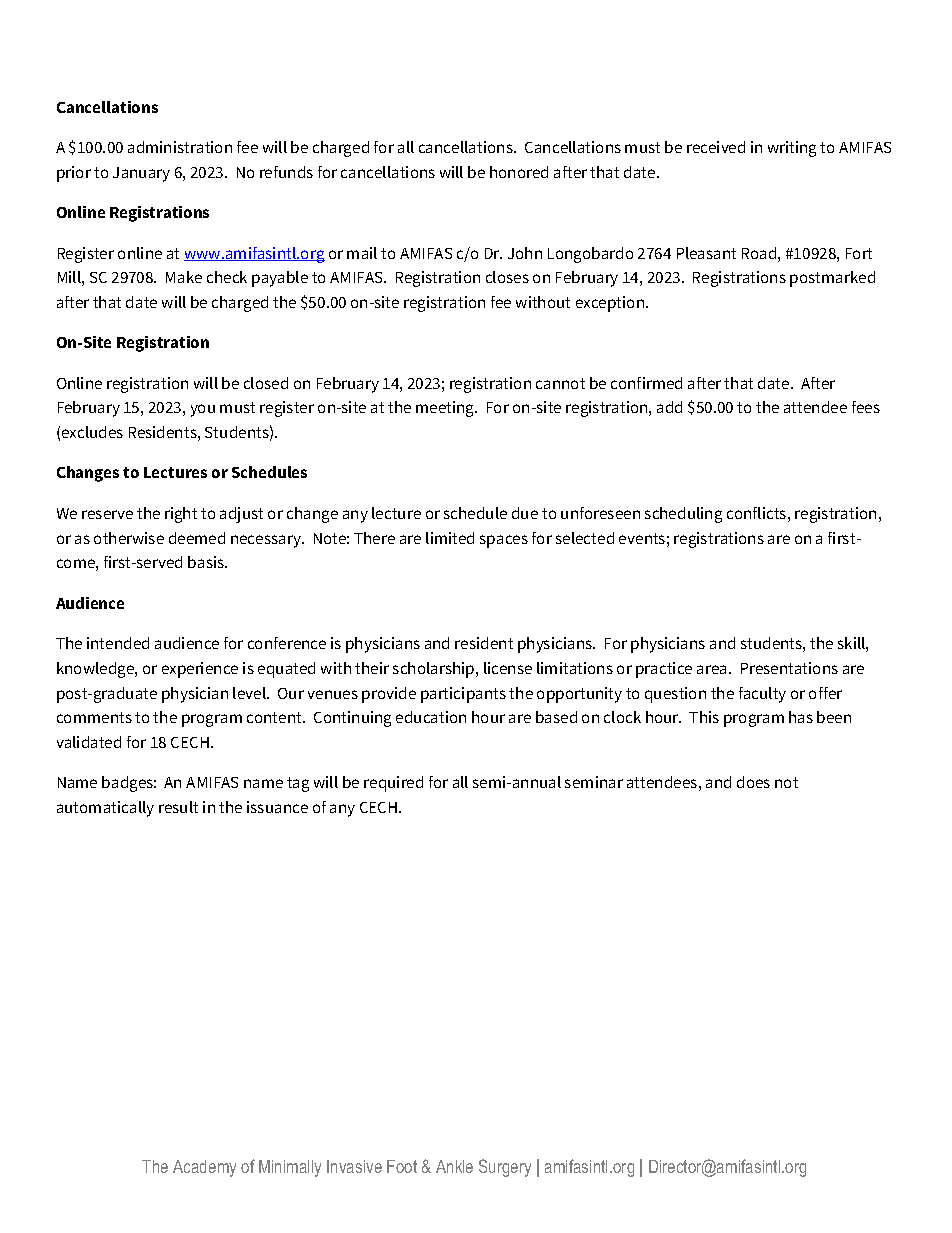 The image size is (952, 1233). Describe the element at coordinates (789, 668) in the page. I see `Presentations` at that location.
